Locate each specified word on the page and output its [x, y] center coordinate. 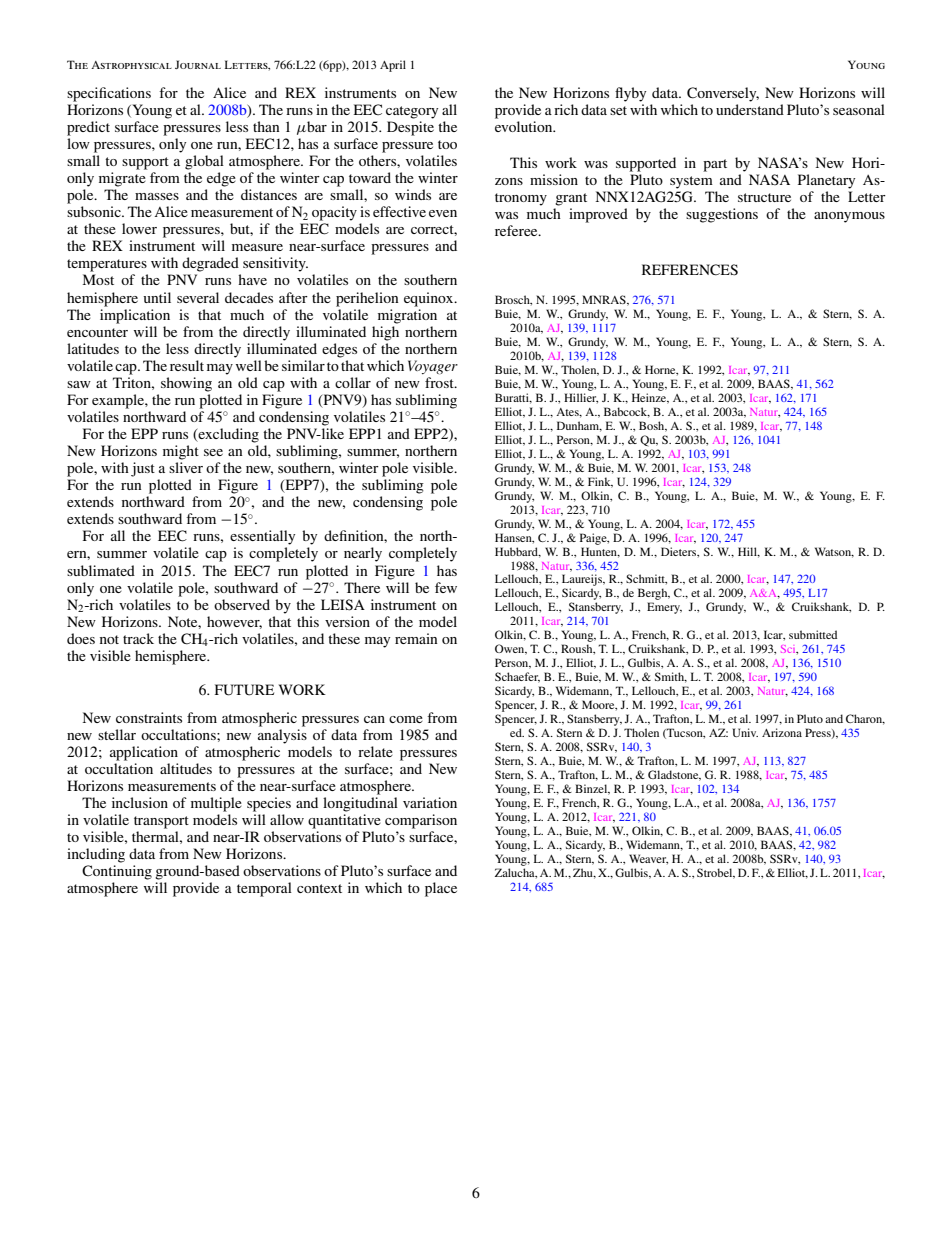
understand [750, 109]
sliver [186, 467]
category [412, 112]
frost [440, 382]
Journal [198, 64]
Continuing [117, 872]
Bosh [653, 426]
